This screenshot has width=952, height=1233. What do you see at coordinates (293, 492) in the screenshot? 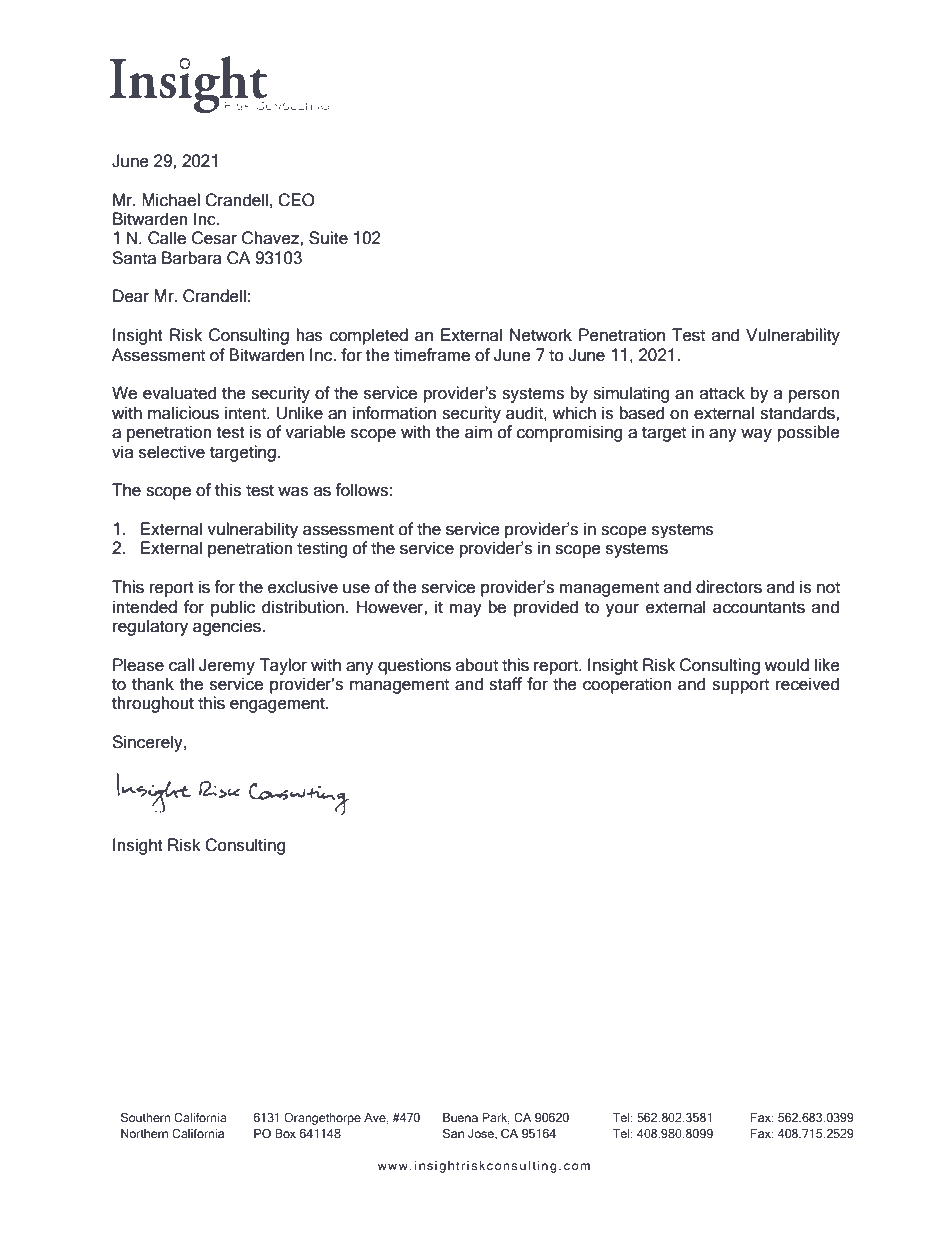
I see `was` at bounding box center [293, 492].
